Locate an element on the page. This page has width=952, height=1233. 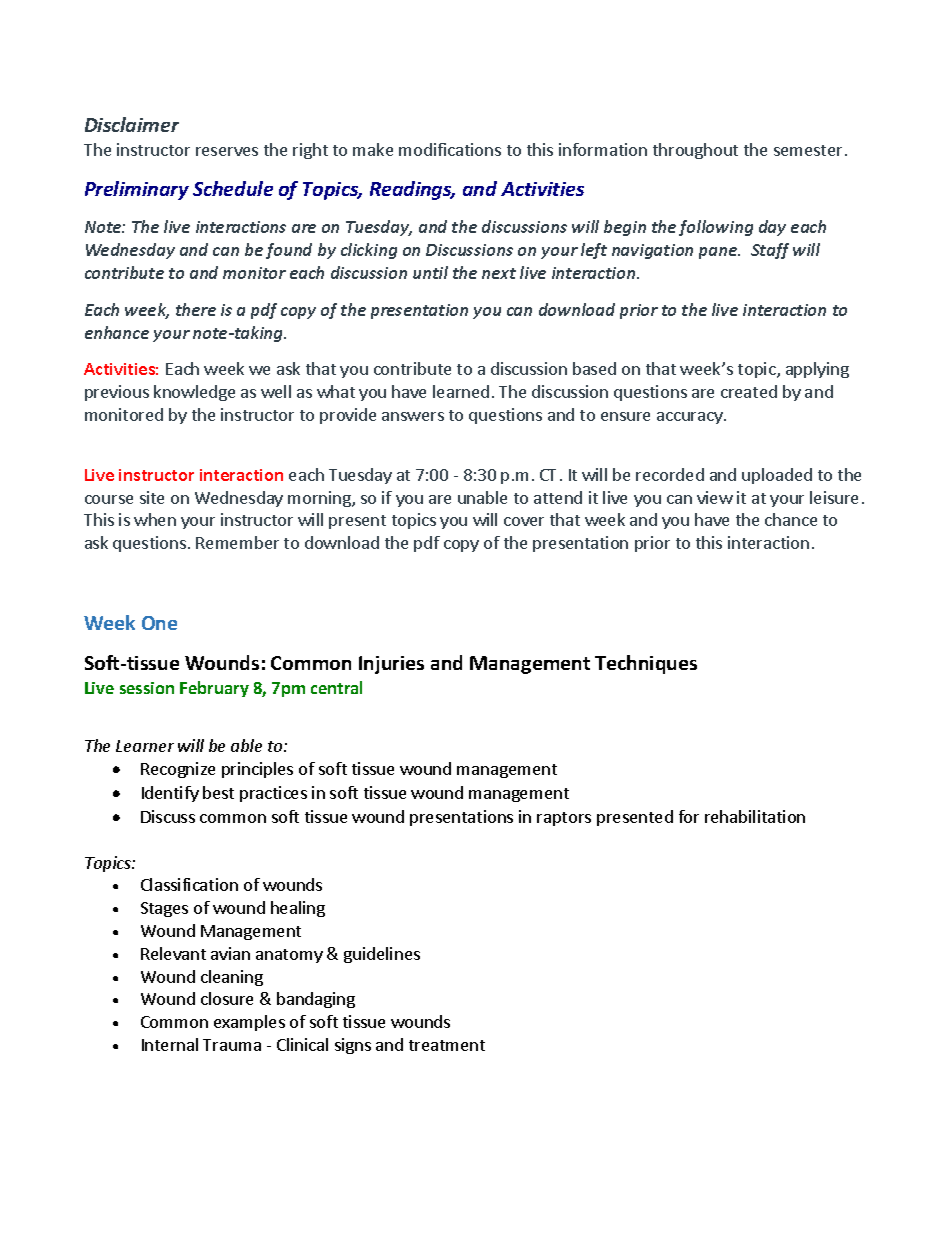
learned is located at coordinates (461, 391).
